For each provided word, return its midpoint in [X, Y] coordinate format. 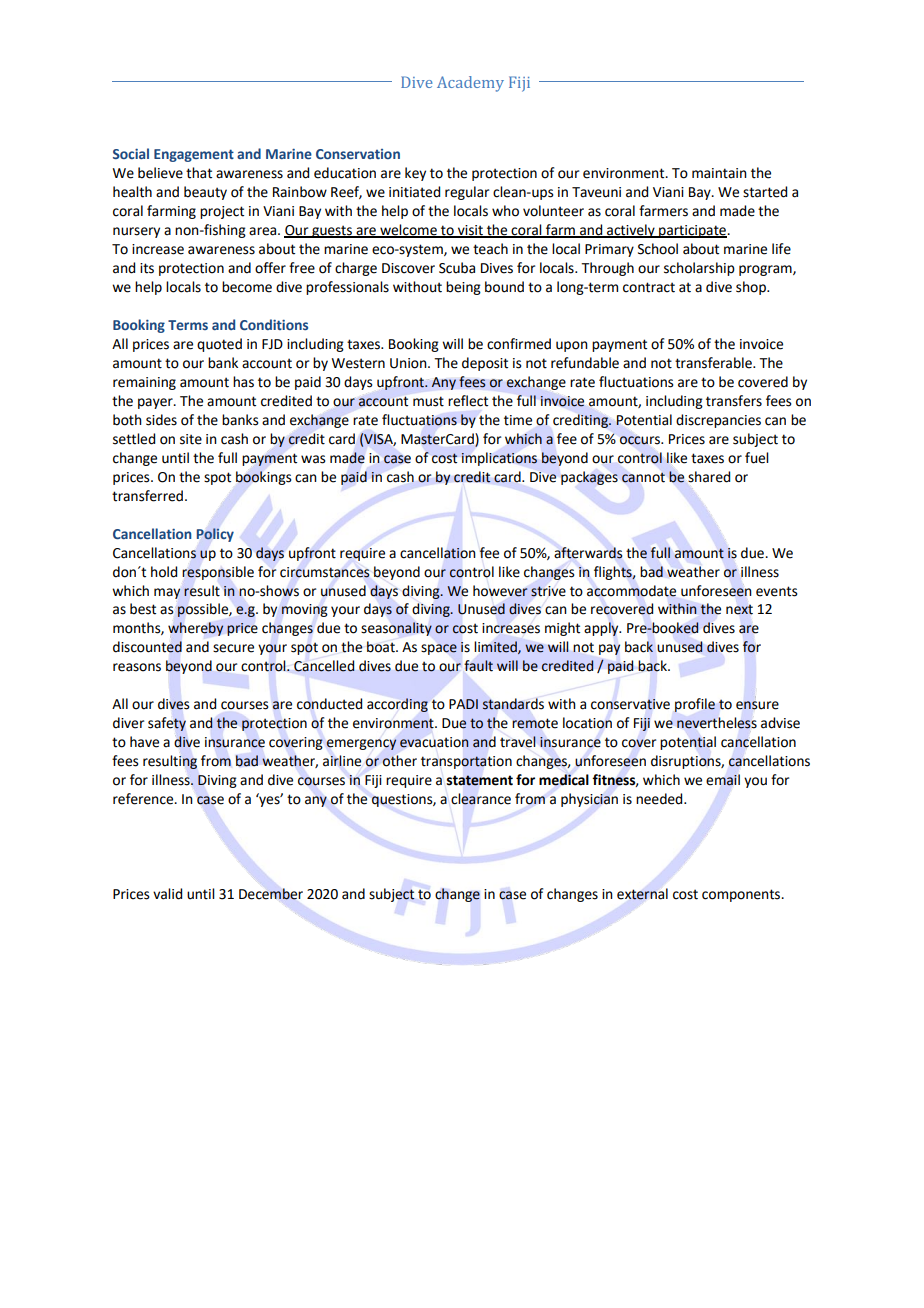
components [742, 895]
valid [167, 894]
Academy [470, 84]
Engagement [194, 155]
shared [709, 477]
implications [499, 459]
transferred [147, 496]
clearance [481, 799]
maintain [719, 173]
